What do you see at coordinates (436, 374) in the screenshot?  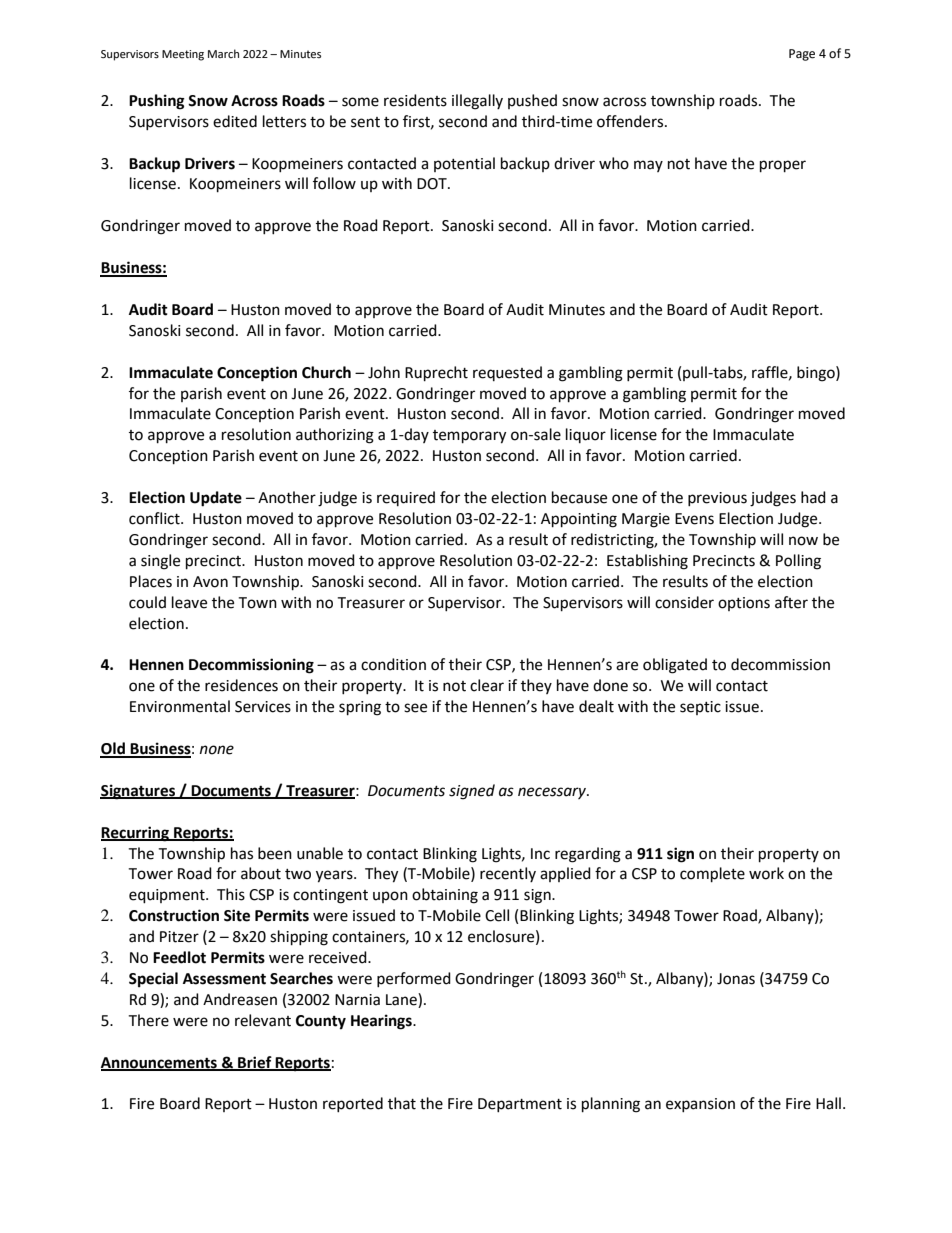 I see `Ruprecht` at bounding box center [436, 374].
